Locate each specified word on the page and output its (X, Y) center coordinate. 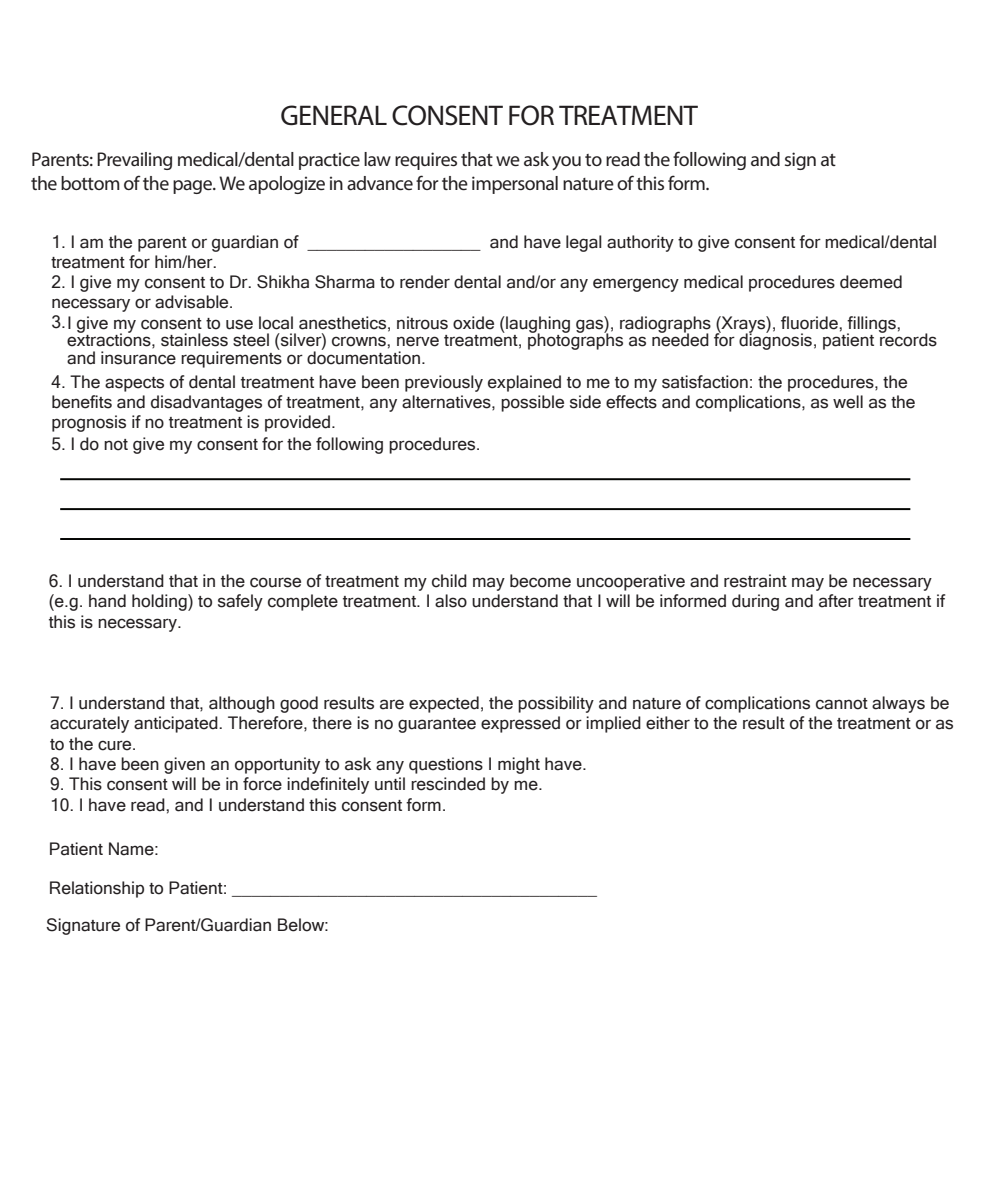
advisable (193, 302)
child (449, 581)
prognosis (89, 423)
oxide (473, 323)
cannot (842, 704)
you (566, 163)
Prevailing (134, 161)
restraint (755, 581)
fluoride (810, 323)
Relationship (97, 889)
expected (444, 704)
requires (426, 161)
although (242, 704)
